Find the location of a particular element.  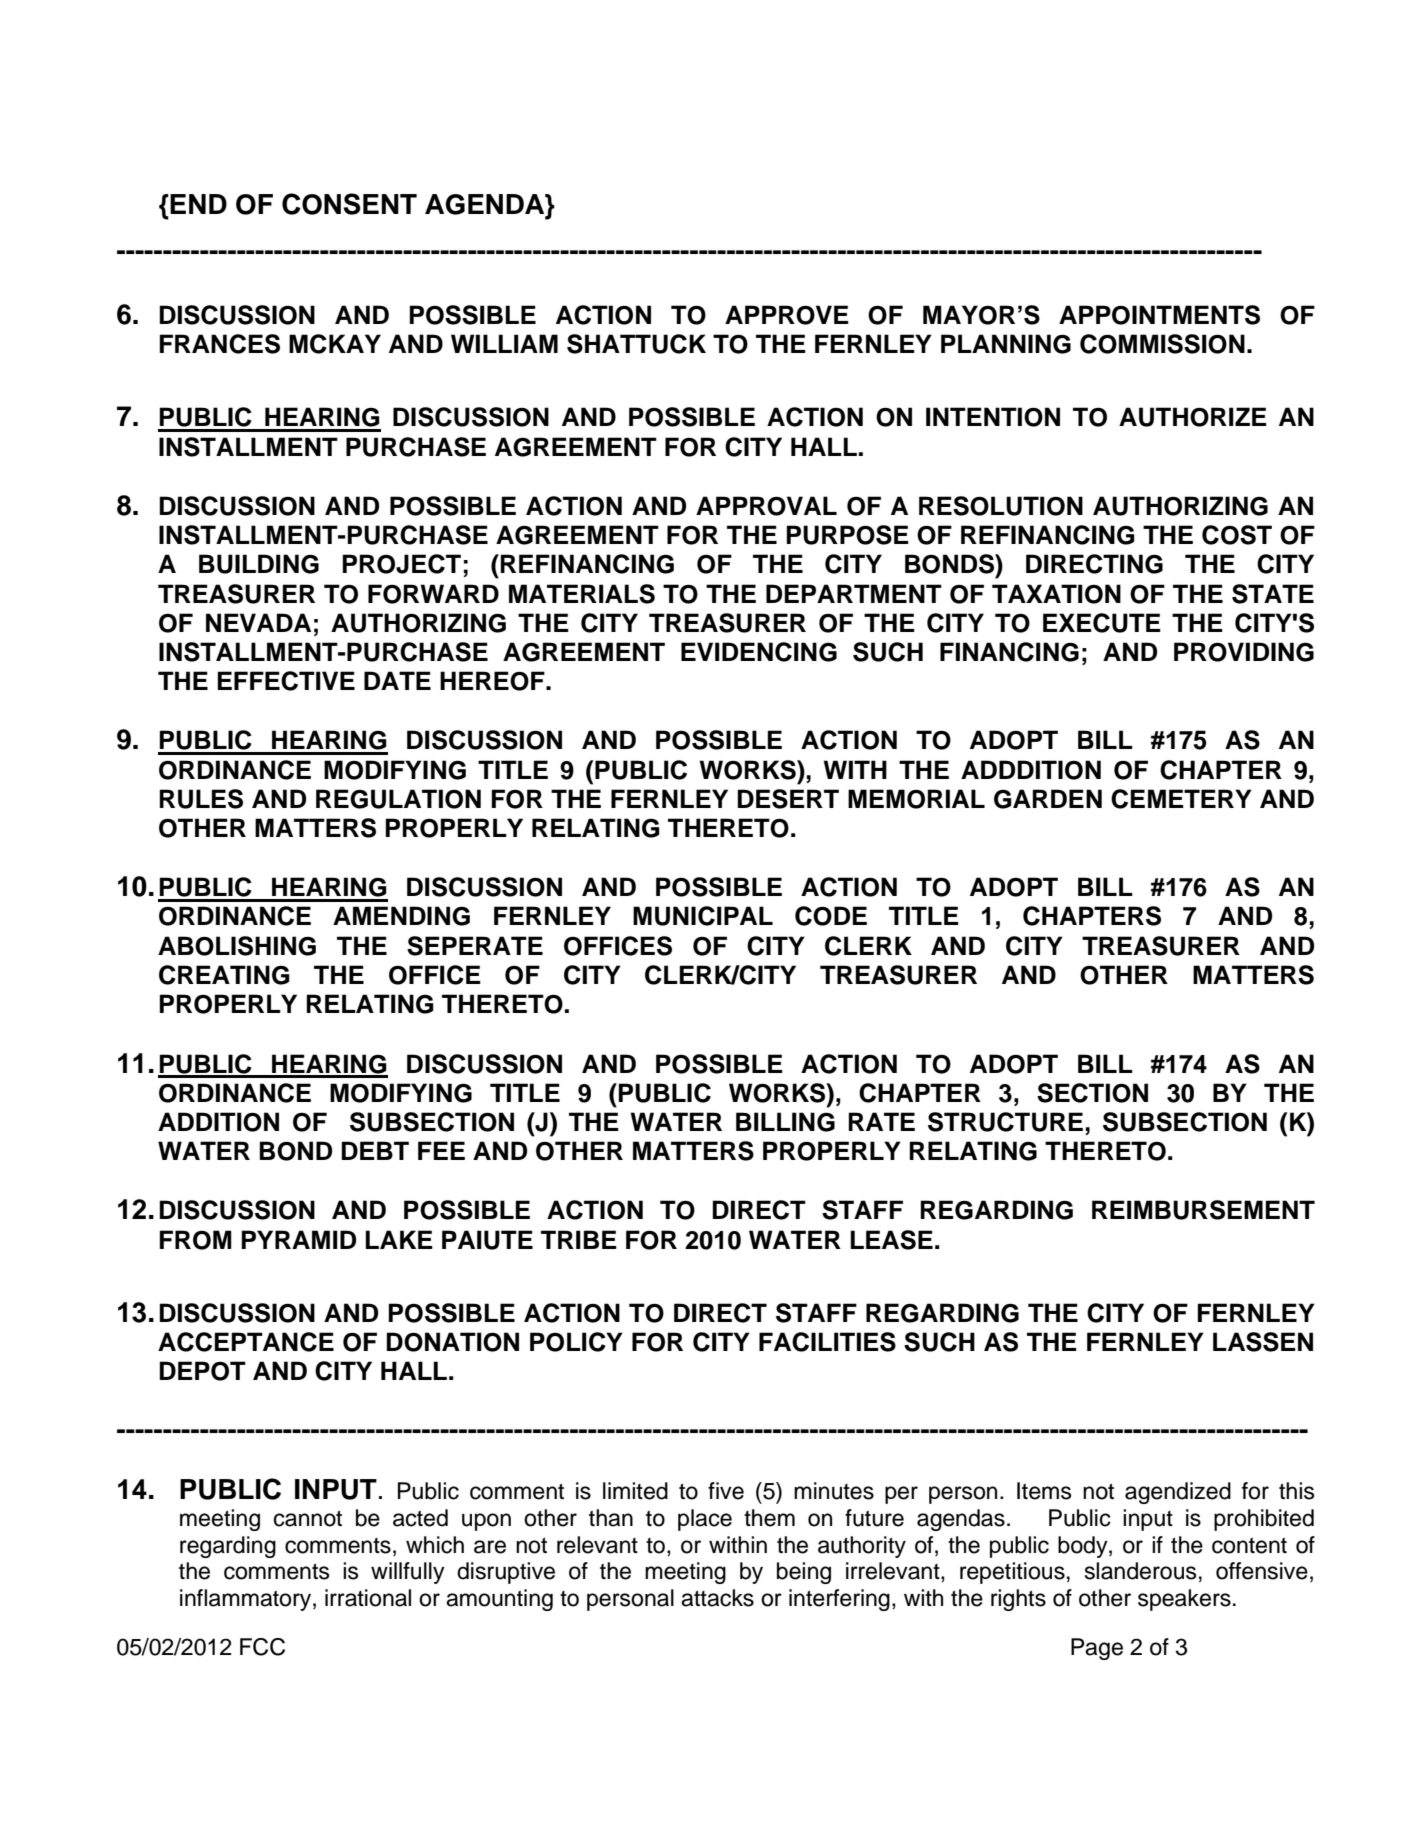

irrational is located at coordinates (368, 1598).
